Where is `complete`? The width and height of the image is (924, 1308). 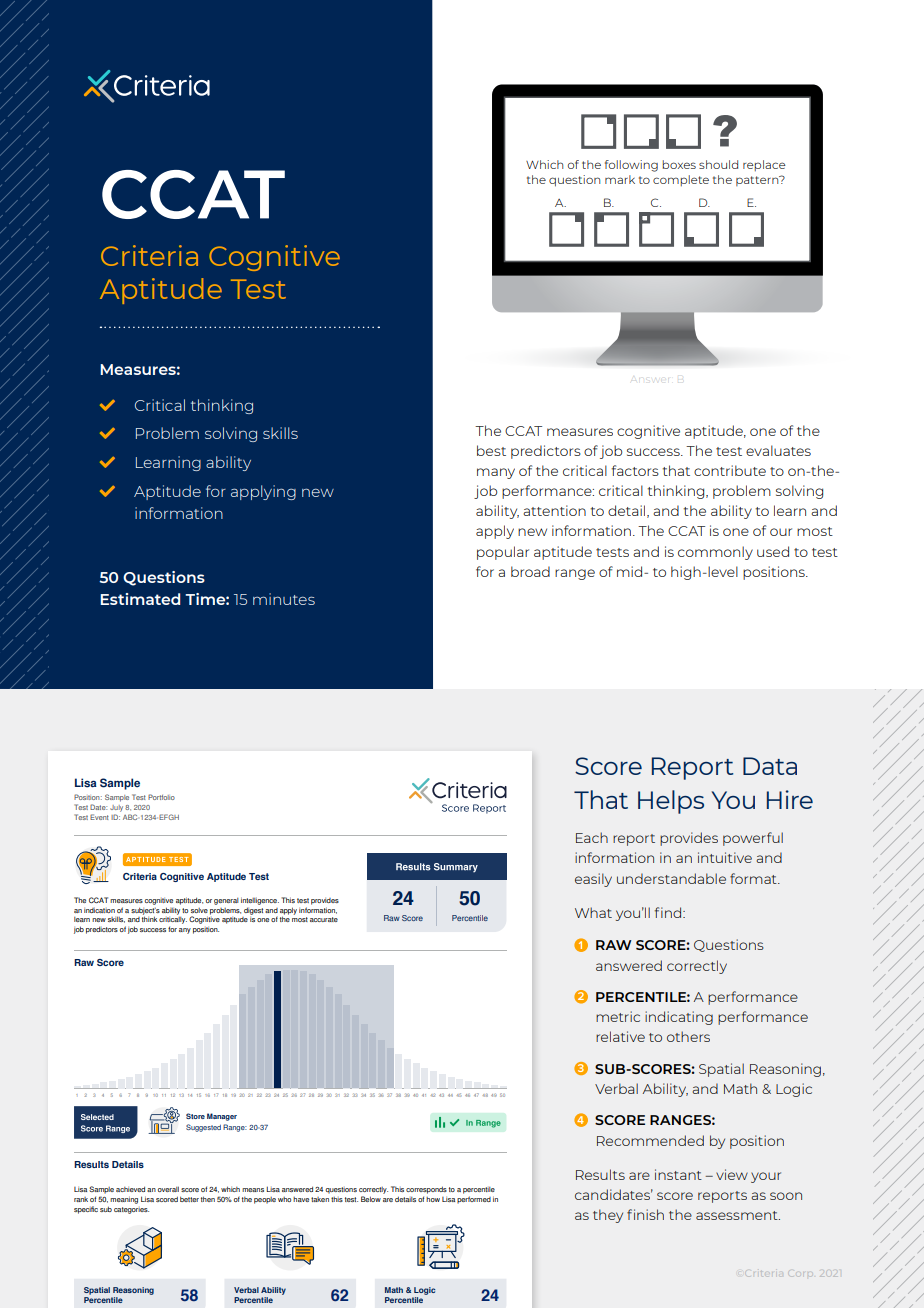
complete is located at coordinates (681, 180).
